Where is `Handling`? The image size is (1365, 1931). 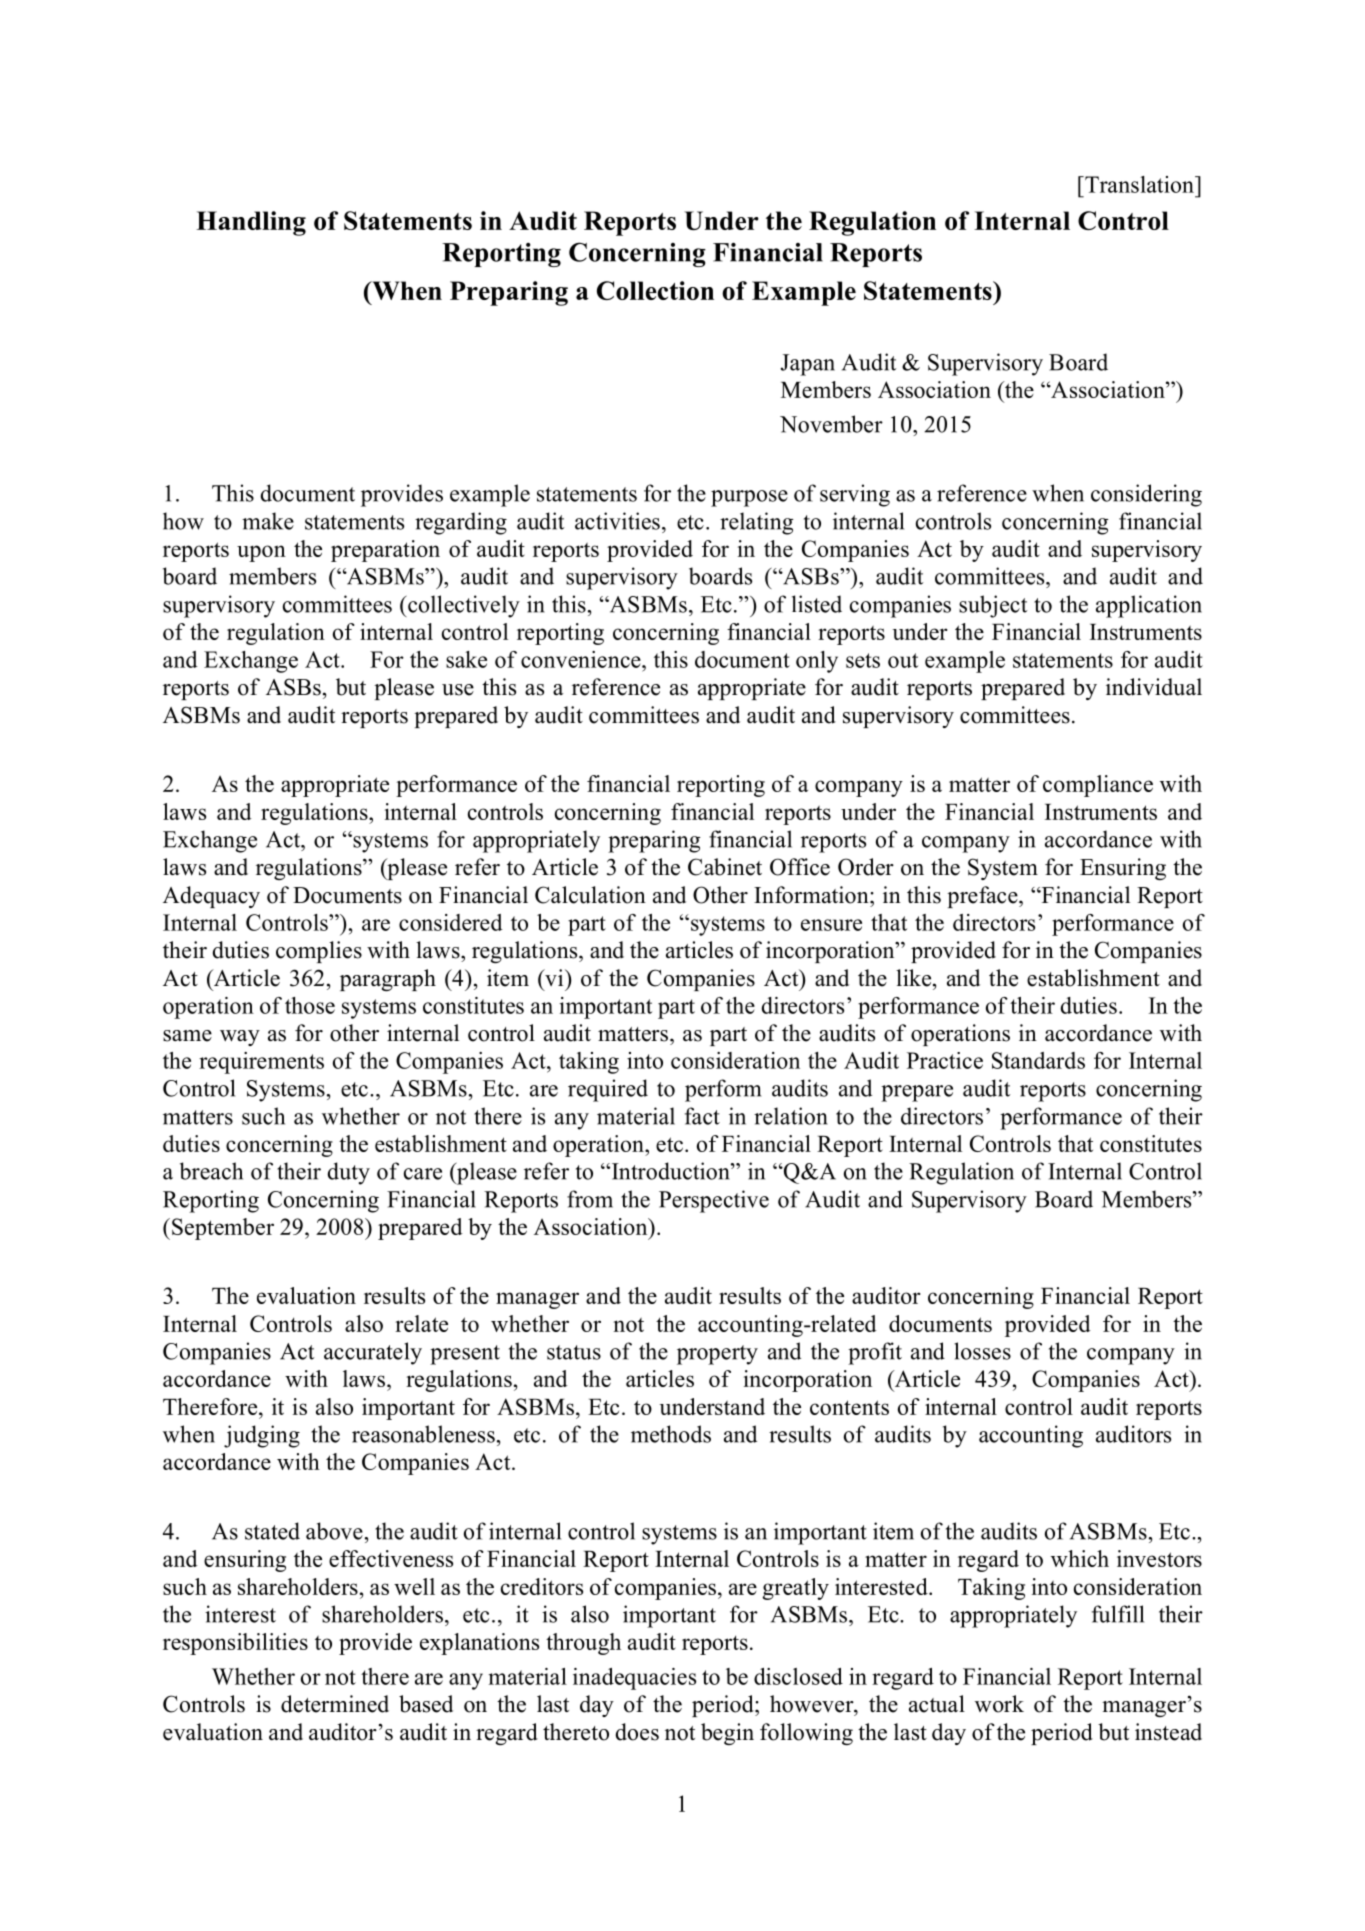
Handling is located at coordinates (251, 223).
